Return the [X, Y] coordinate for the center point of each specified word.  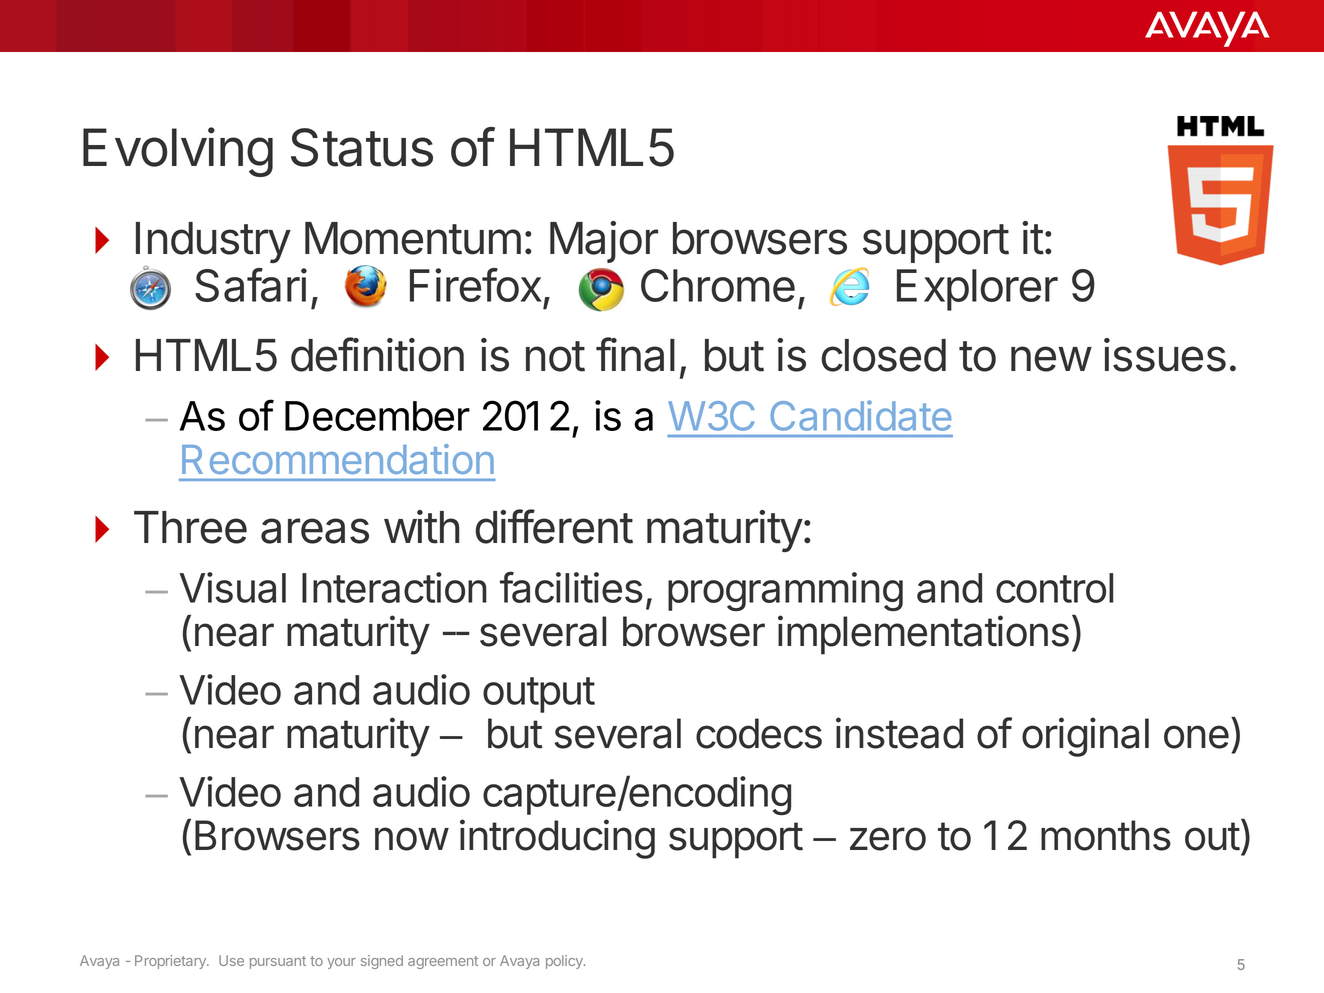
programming [785, 591]
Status [362, 147]
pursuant [278, 962]
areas [315, 531]
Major [604, 242]
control [1054, 588]
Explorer [977, 290]
